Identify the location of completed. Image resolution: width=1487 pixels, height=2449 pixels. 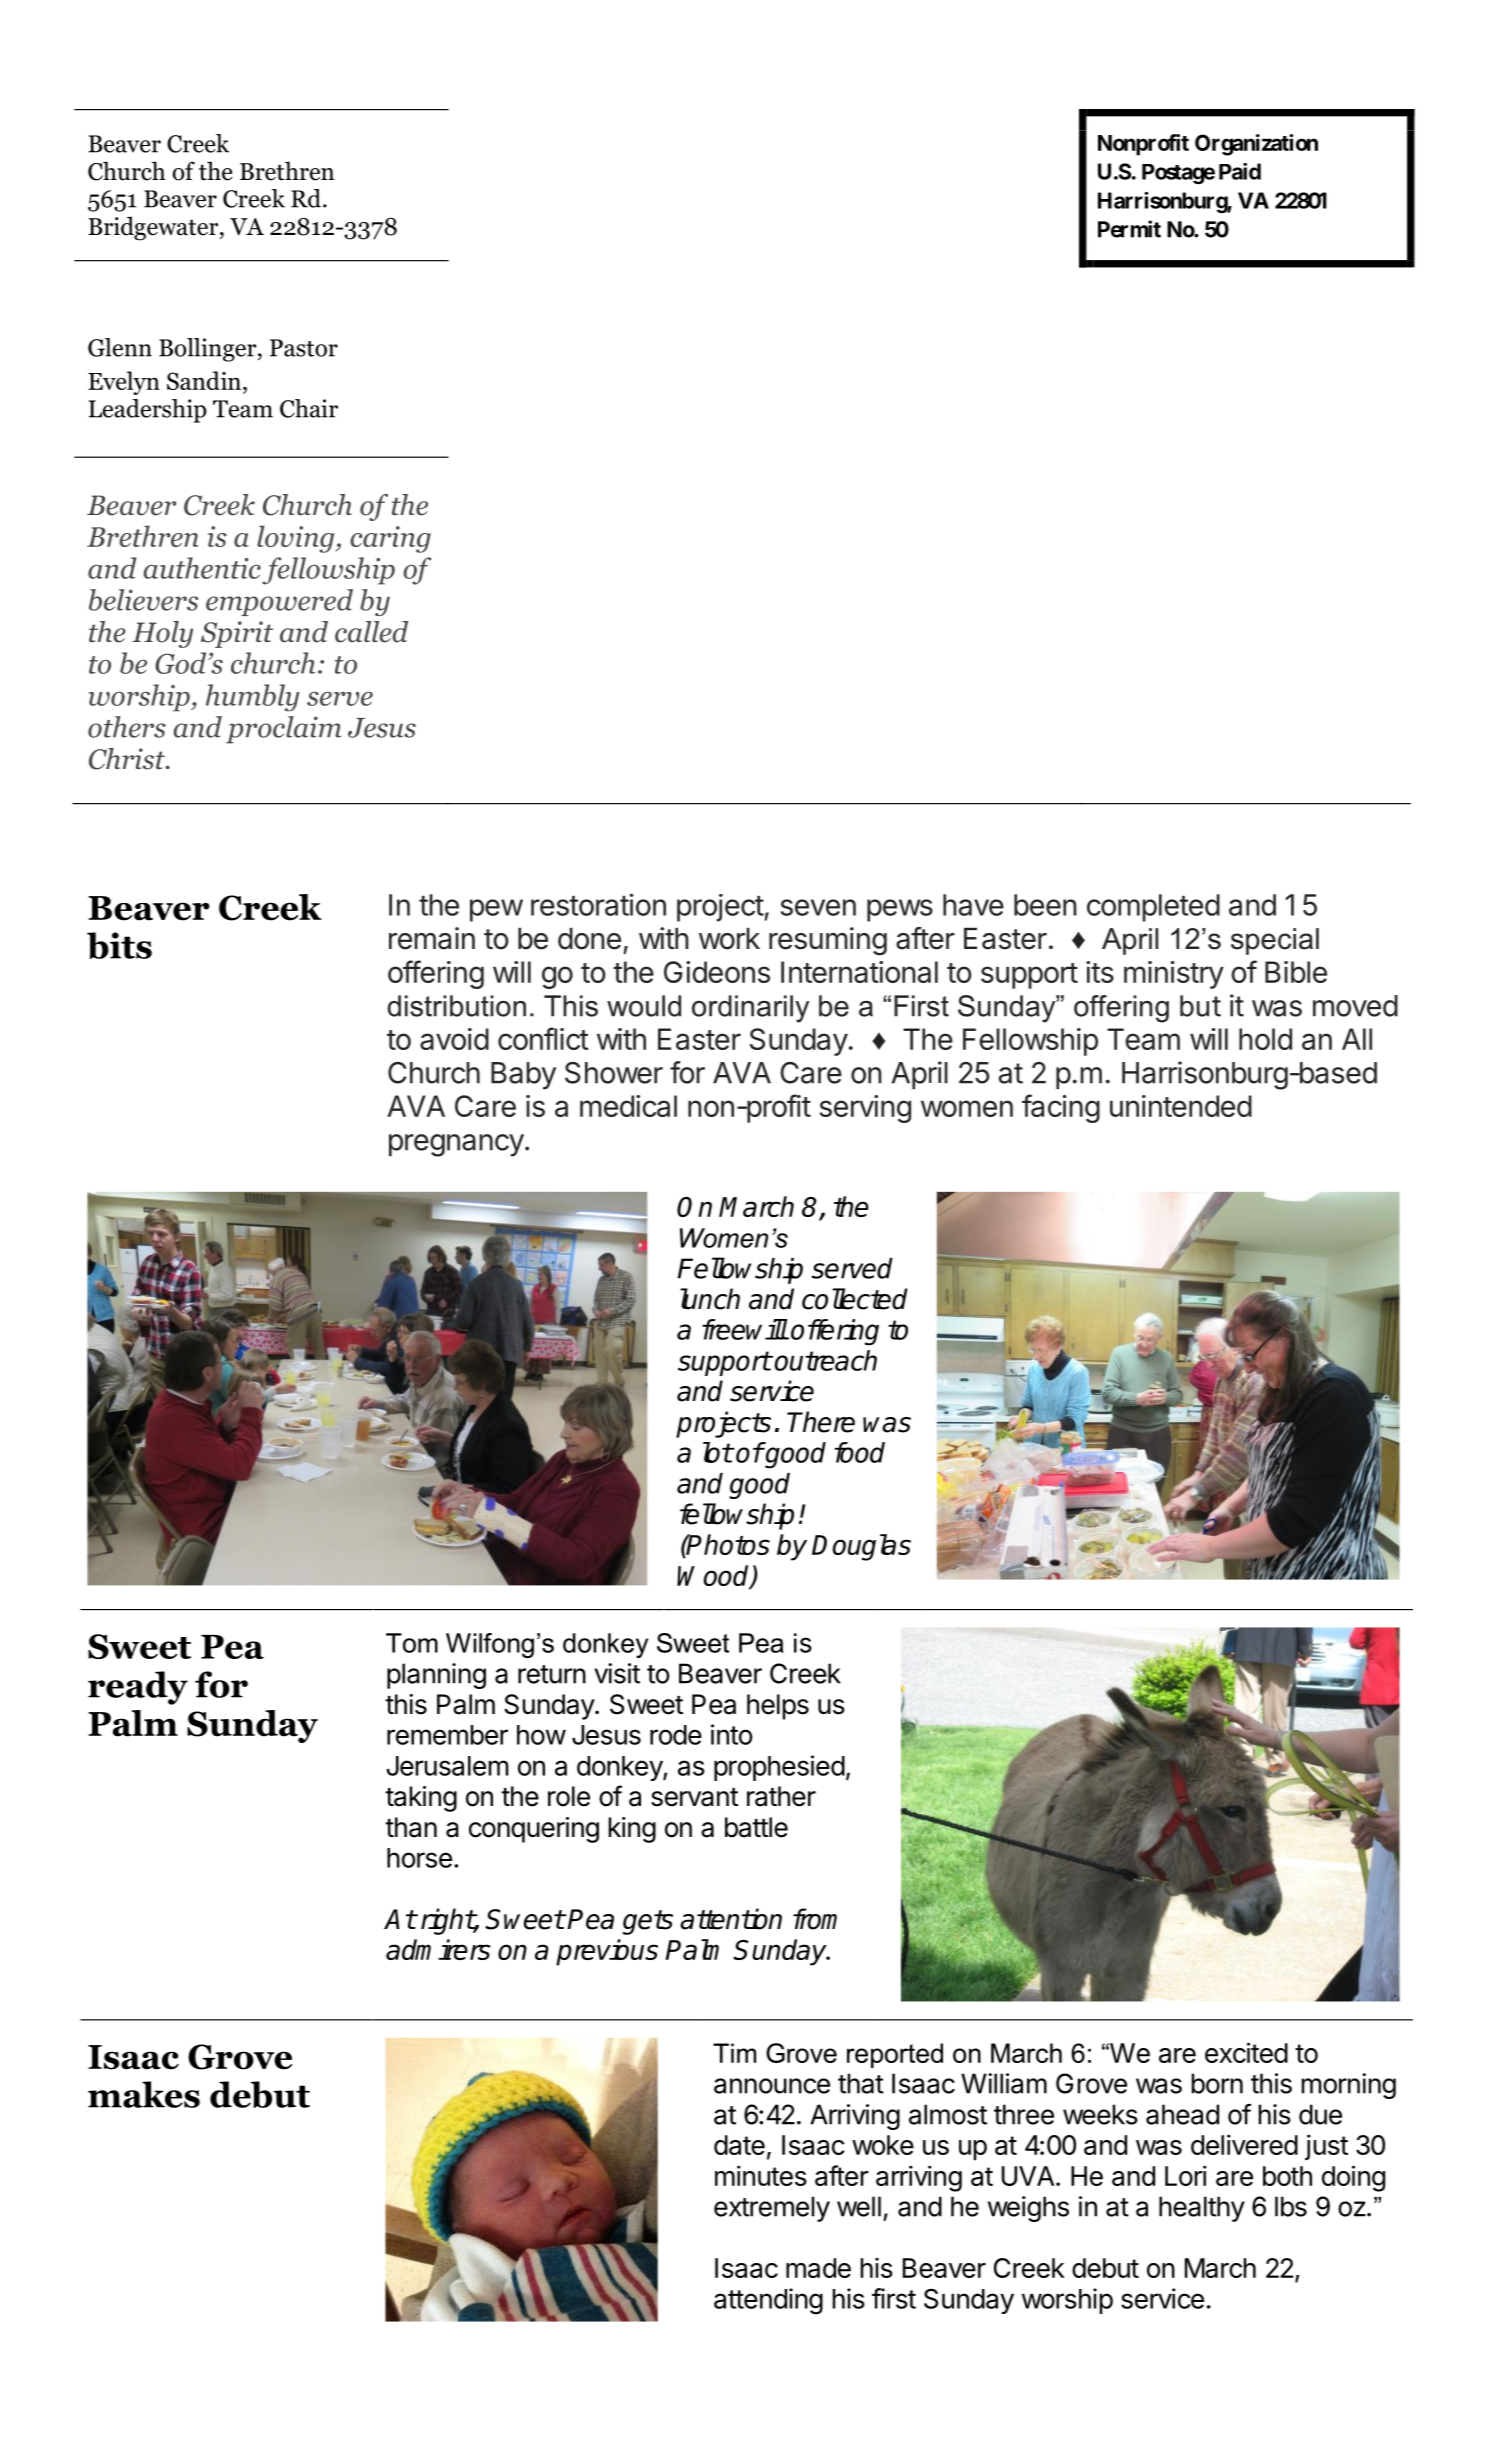
(1153, 908).
